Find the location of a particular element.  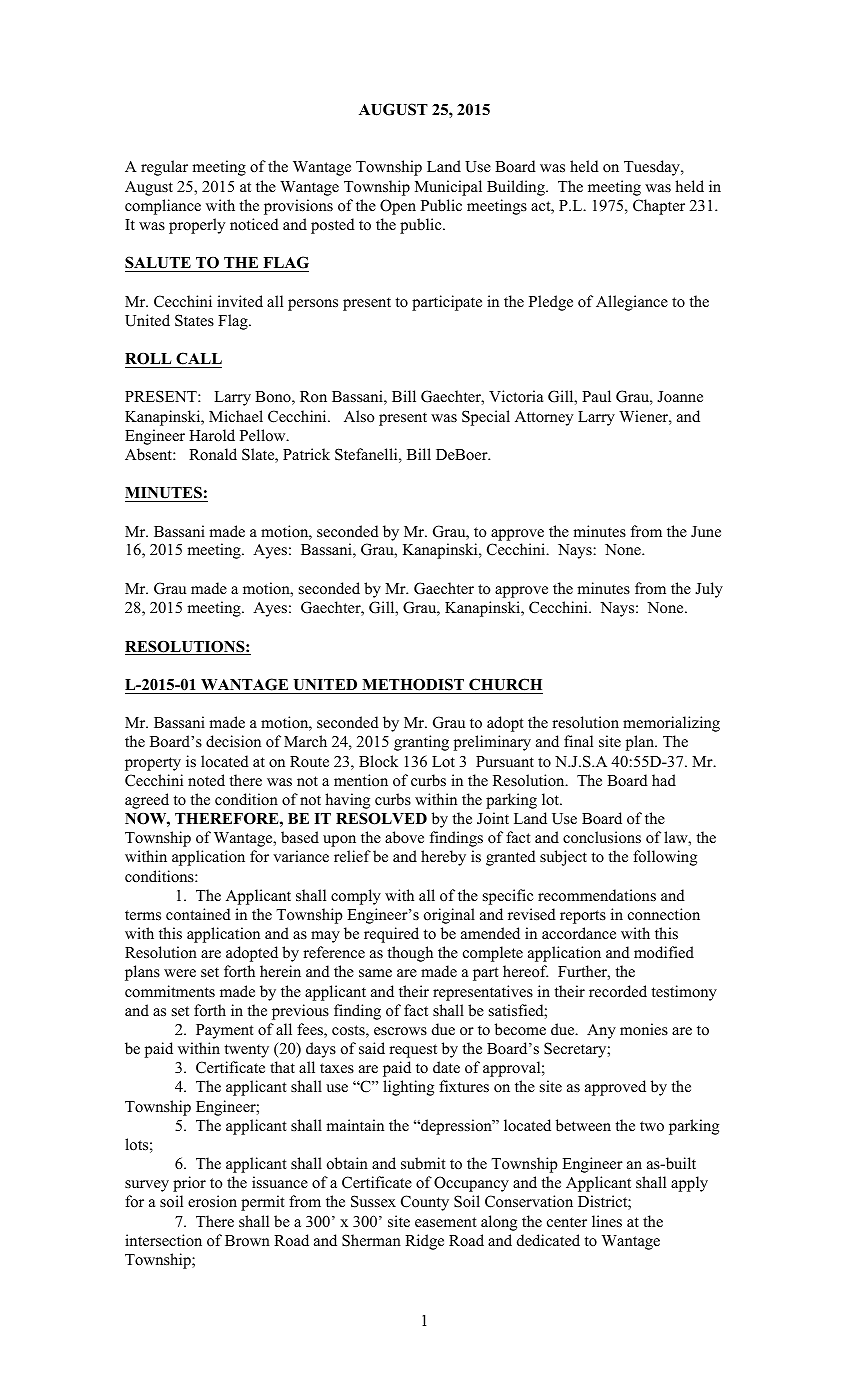

Special is located at coordinates (486, 418).
